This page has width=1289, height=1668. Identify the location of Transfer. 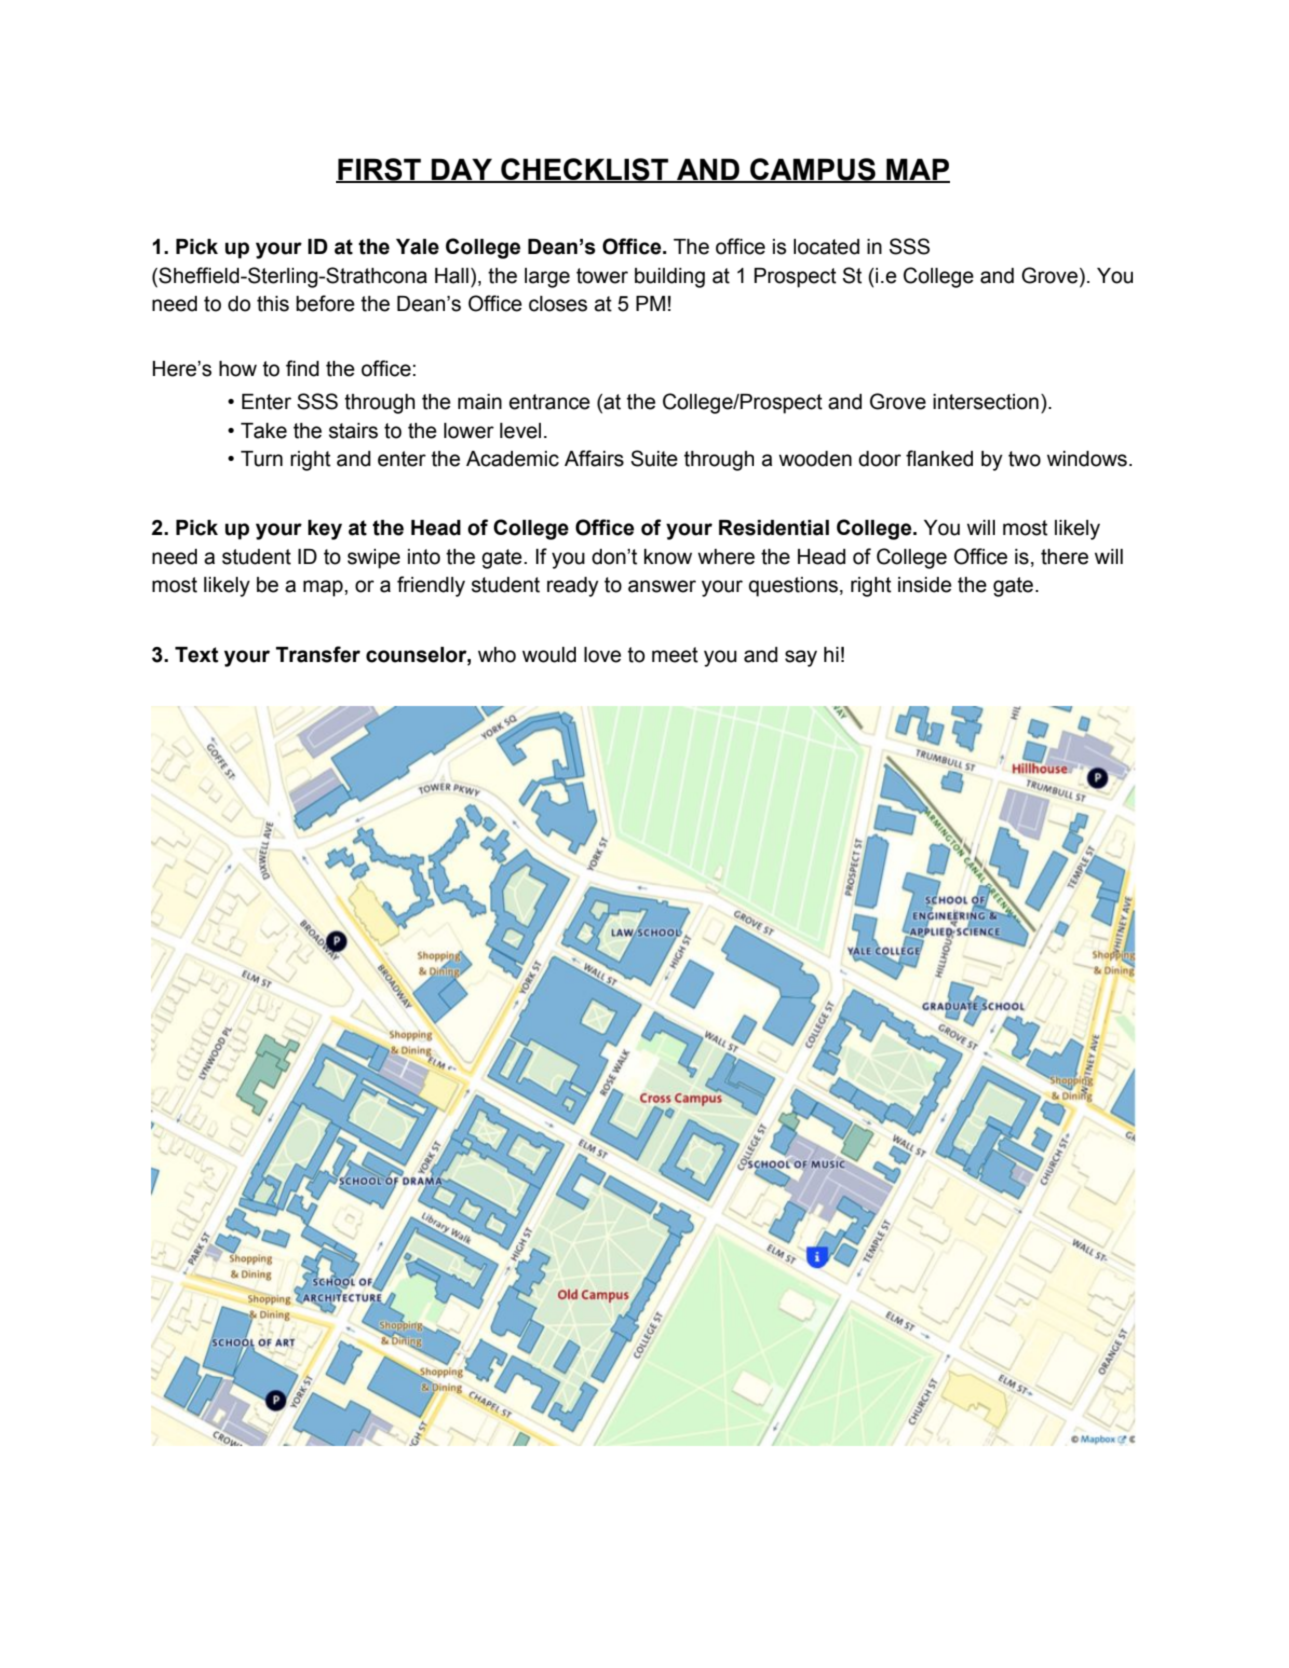
(318, 654).
